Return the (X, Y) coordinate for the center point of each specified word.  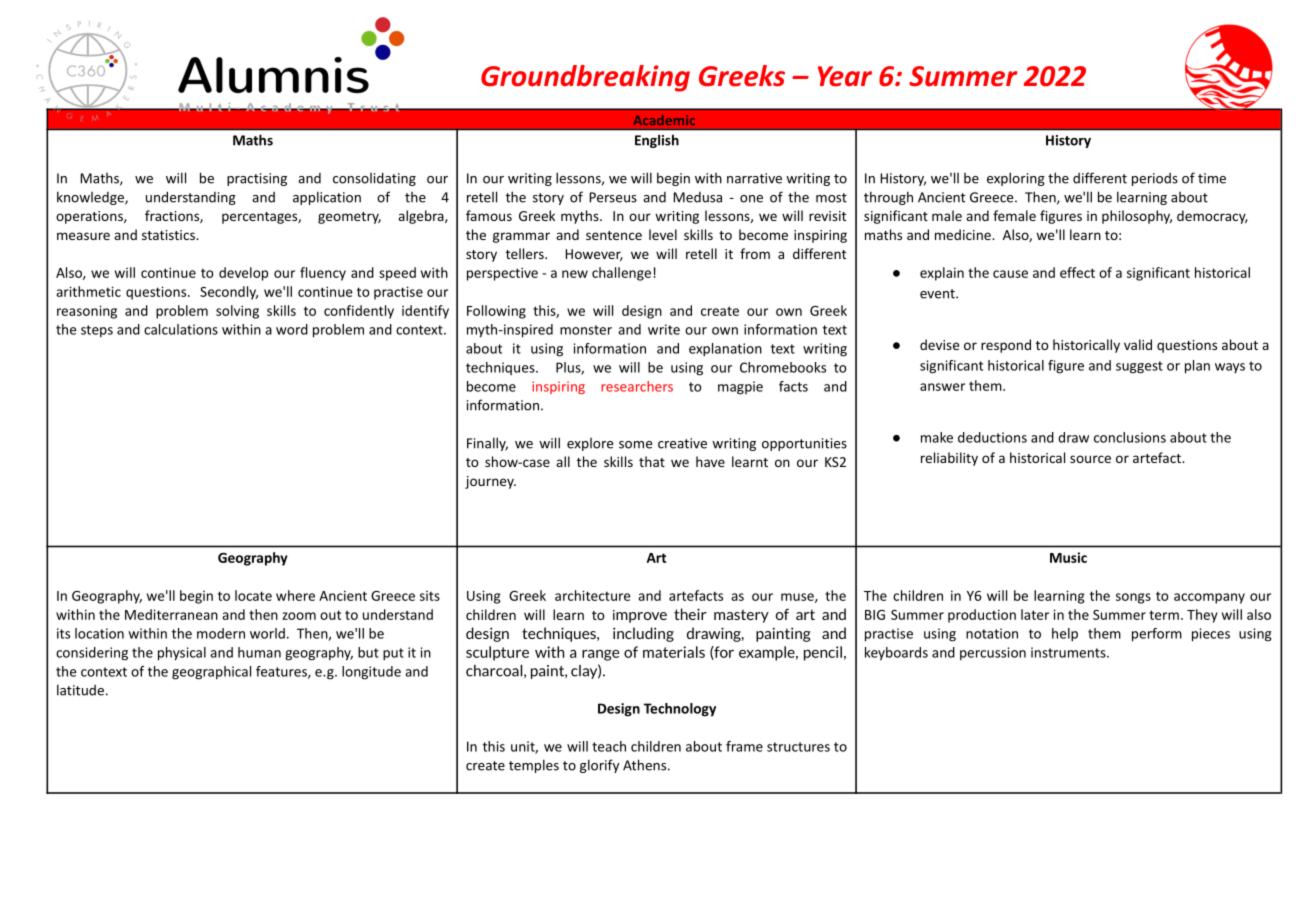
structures (798, 747)
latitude (80, 690)
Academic (664, 120)
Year (845, 76)
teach (609, 746)
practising (257, 179)
